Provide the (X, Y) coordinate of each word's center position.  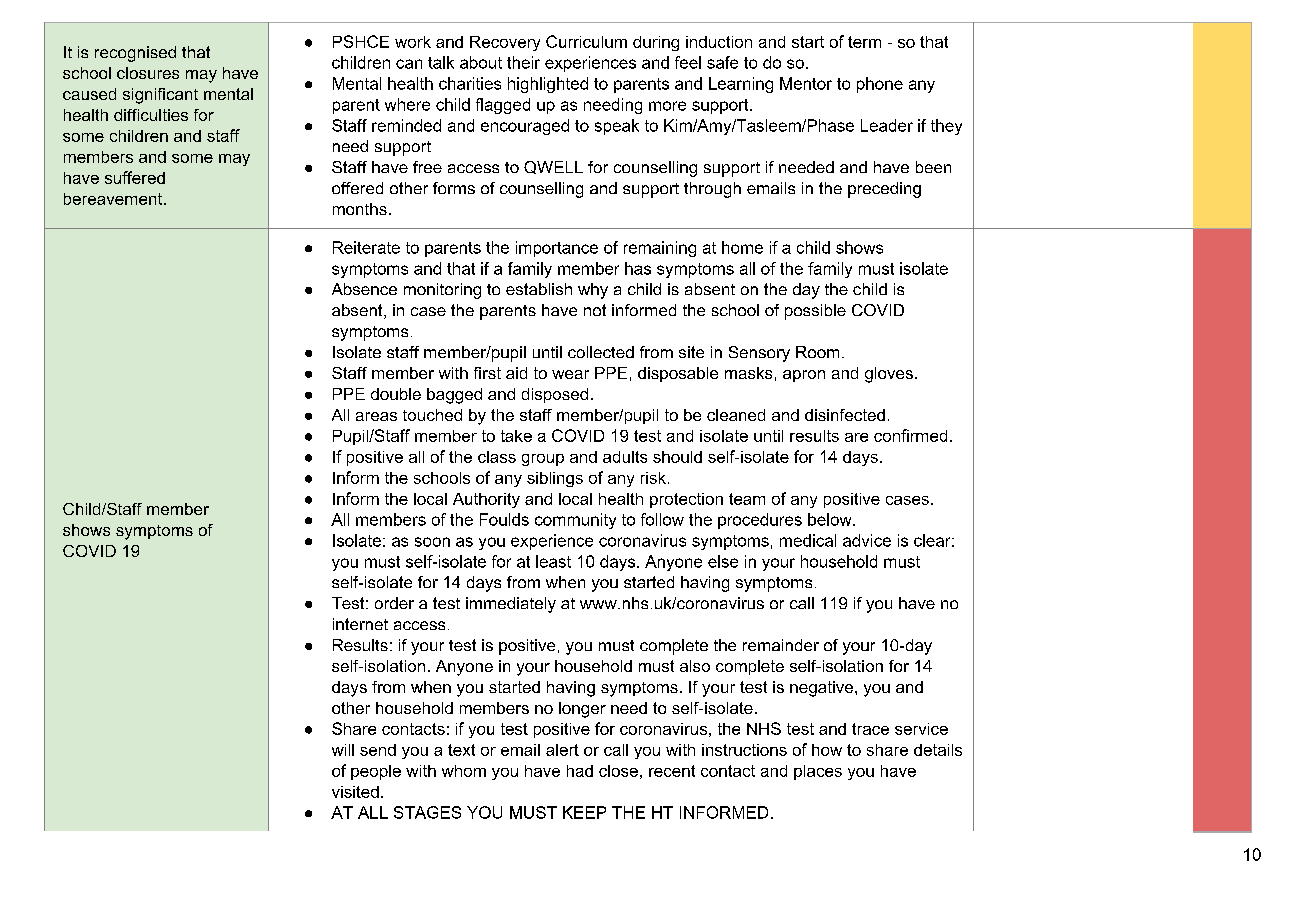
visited (355, 792)
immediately (511, 605)
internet (360, 624)
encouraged (525, 127)
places (818, 772)
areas (376, 416)
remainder (781, 645)
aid (516, 373)
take (516, 436)
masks (748, 373)
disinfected (845, 415)
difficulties (151, 115)
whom (464, 771)
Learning (741, 85)
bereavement (113, 199)
